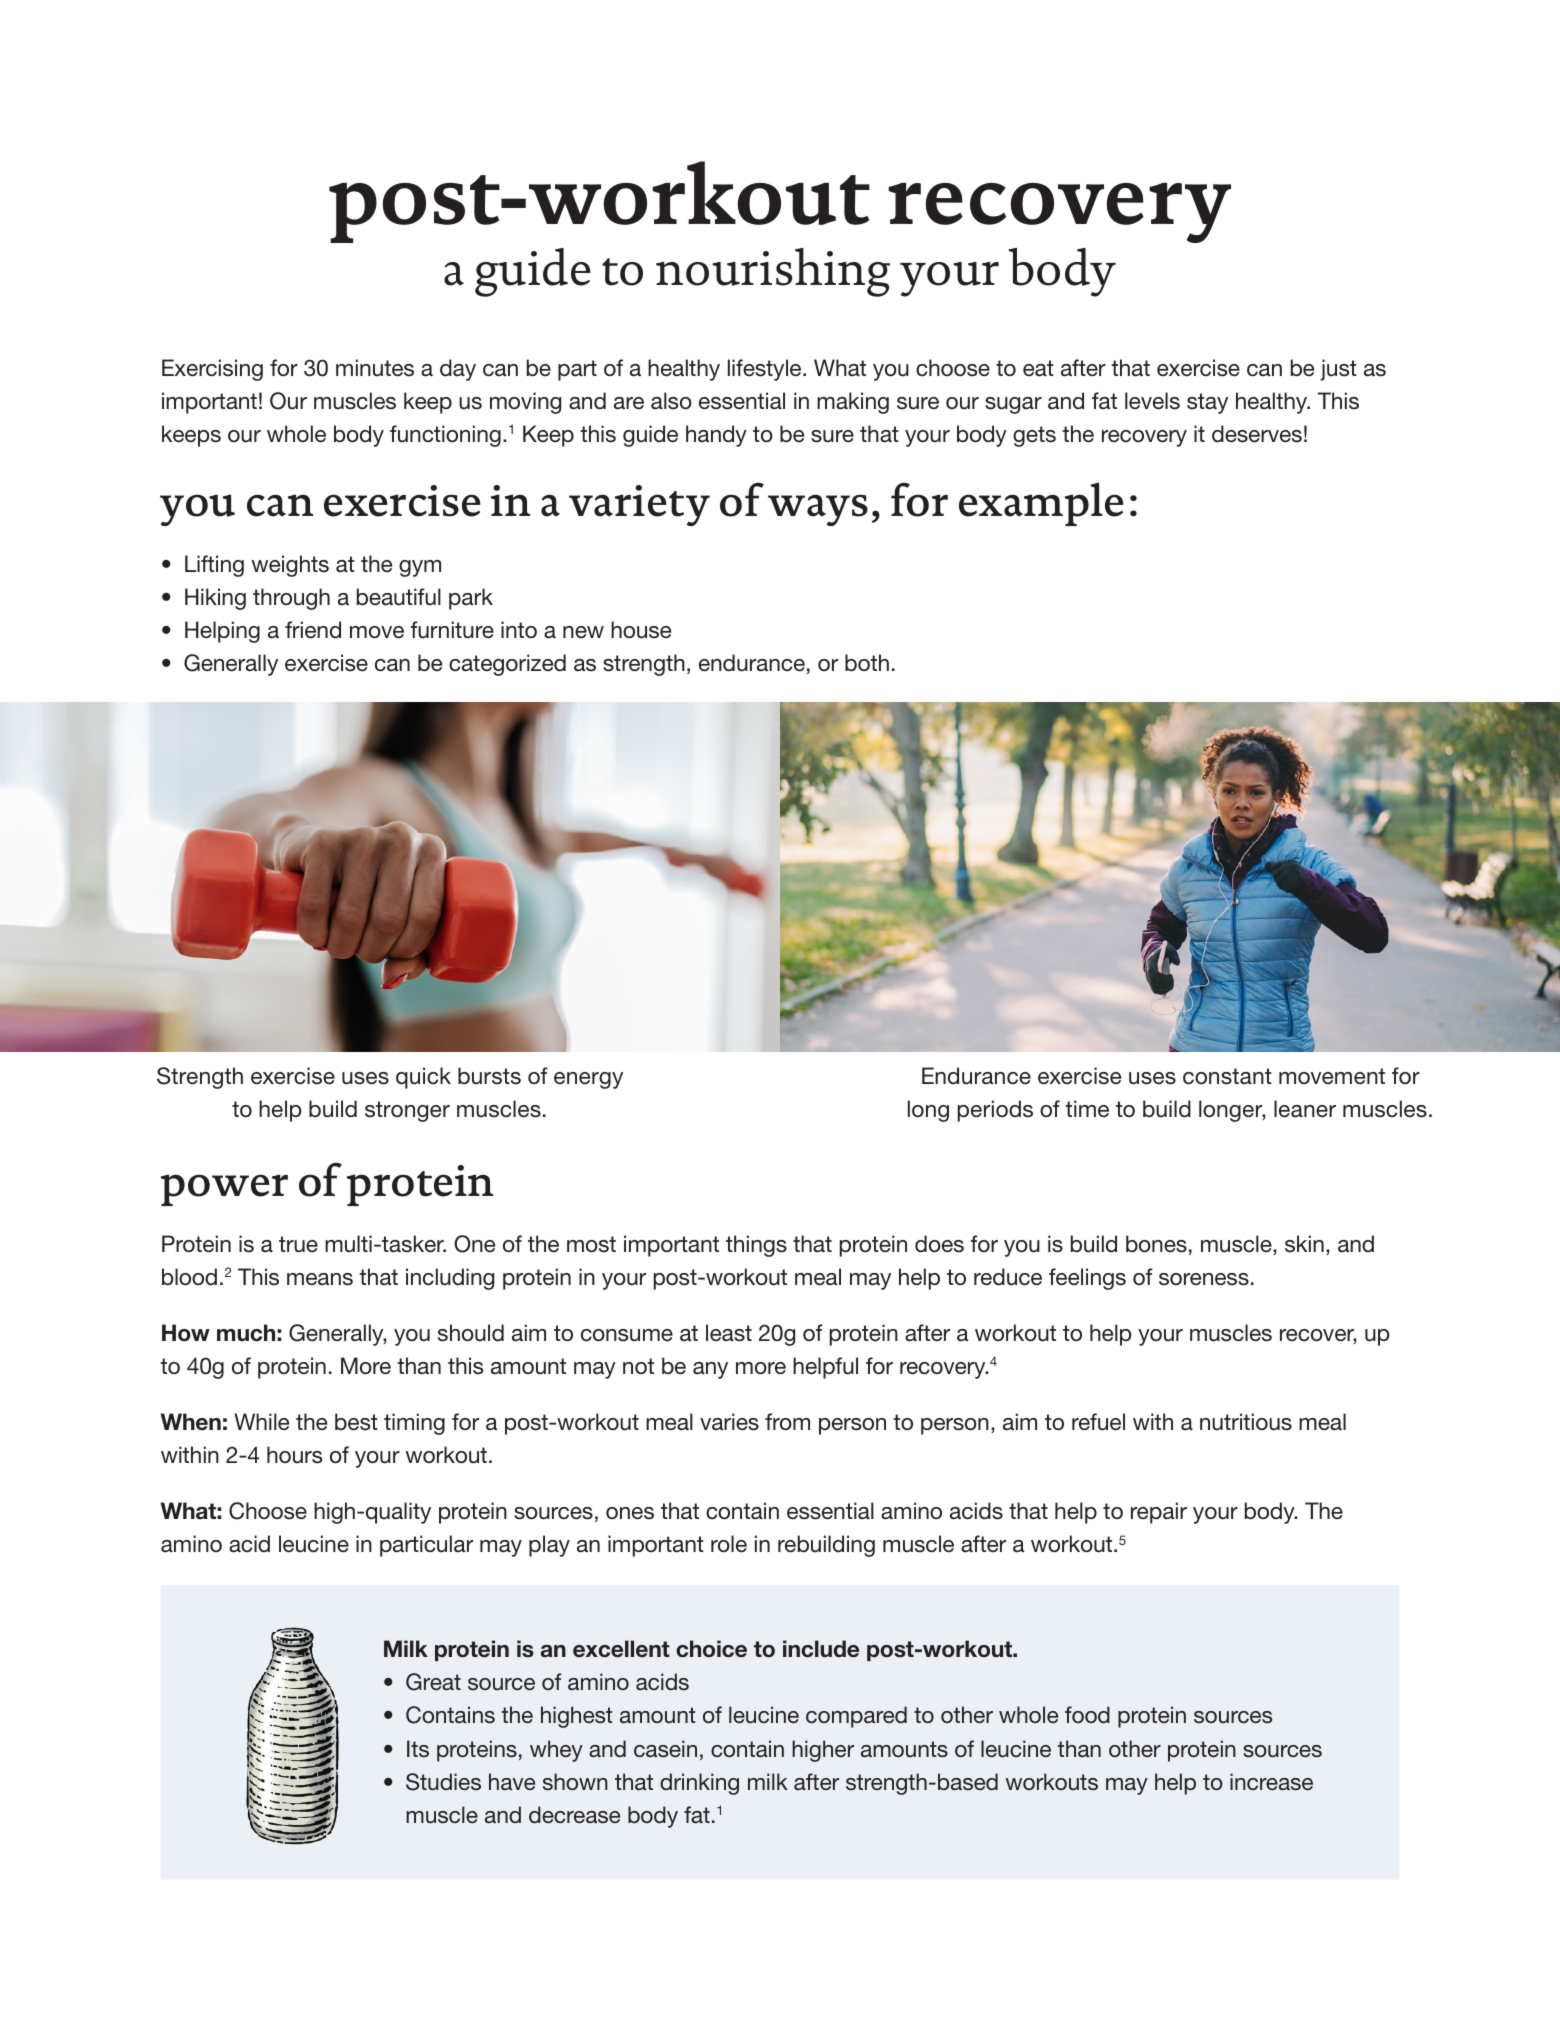 Image resolution: width=1560 pixels, height=2019 pixels. What do you see at coordinates (1207, 403) in the screenshot?
I see `stay` at bounding box center [1207, 403].
